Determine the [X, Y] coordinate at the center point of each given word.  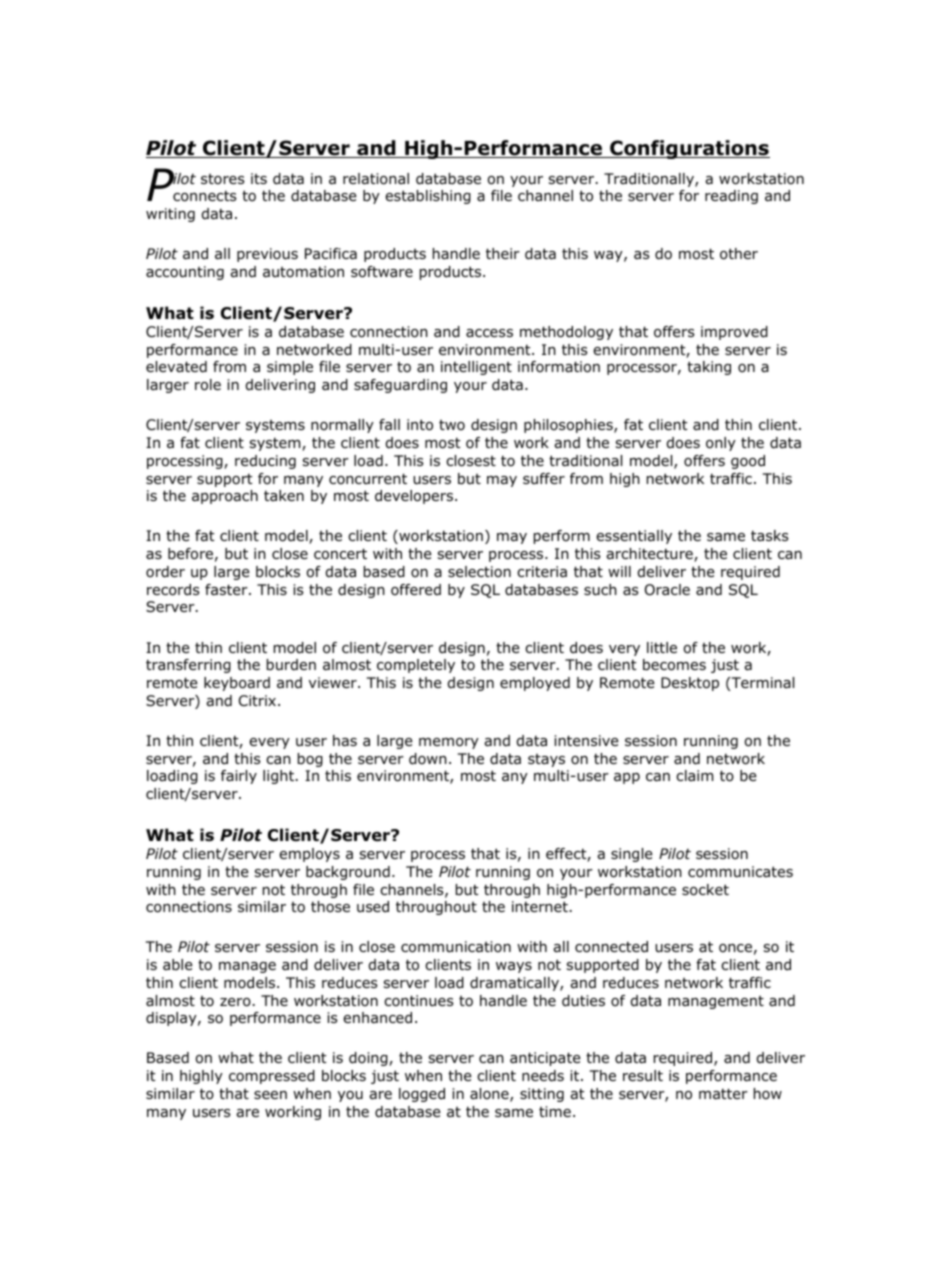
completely [416, 666]
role [208, 385]
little [662, 647]
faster [227, 590]
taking [709, 368]
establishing [428, 197]
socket [705, 890]
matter [723, 1094]
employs [309, 855]
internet [540, 906]
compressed [272, 1077]
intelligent [476, 368]
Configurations [689, 149]
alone [490, 1095]
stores [223, 179]
